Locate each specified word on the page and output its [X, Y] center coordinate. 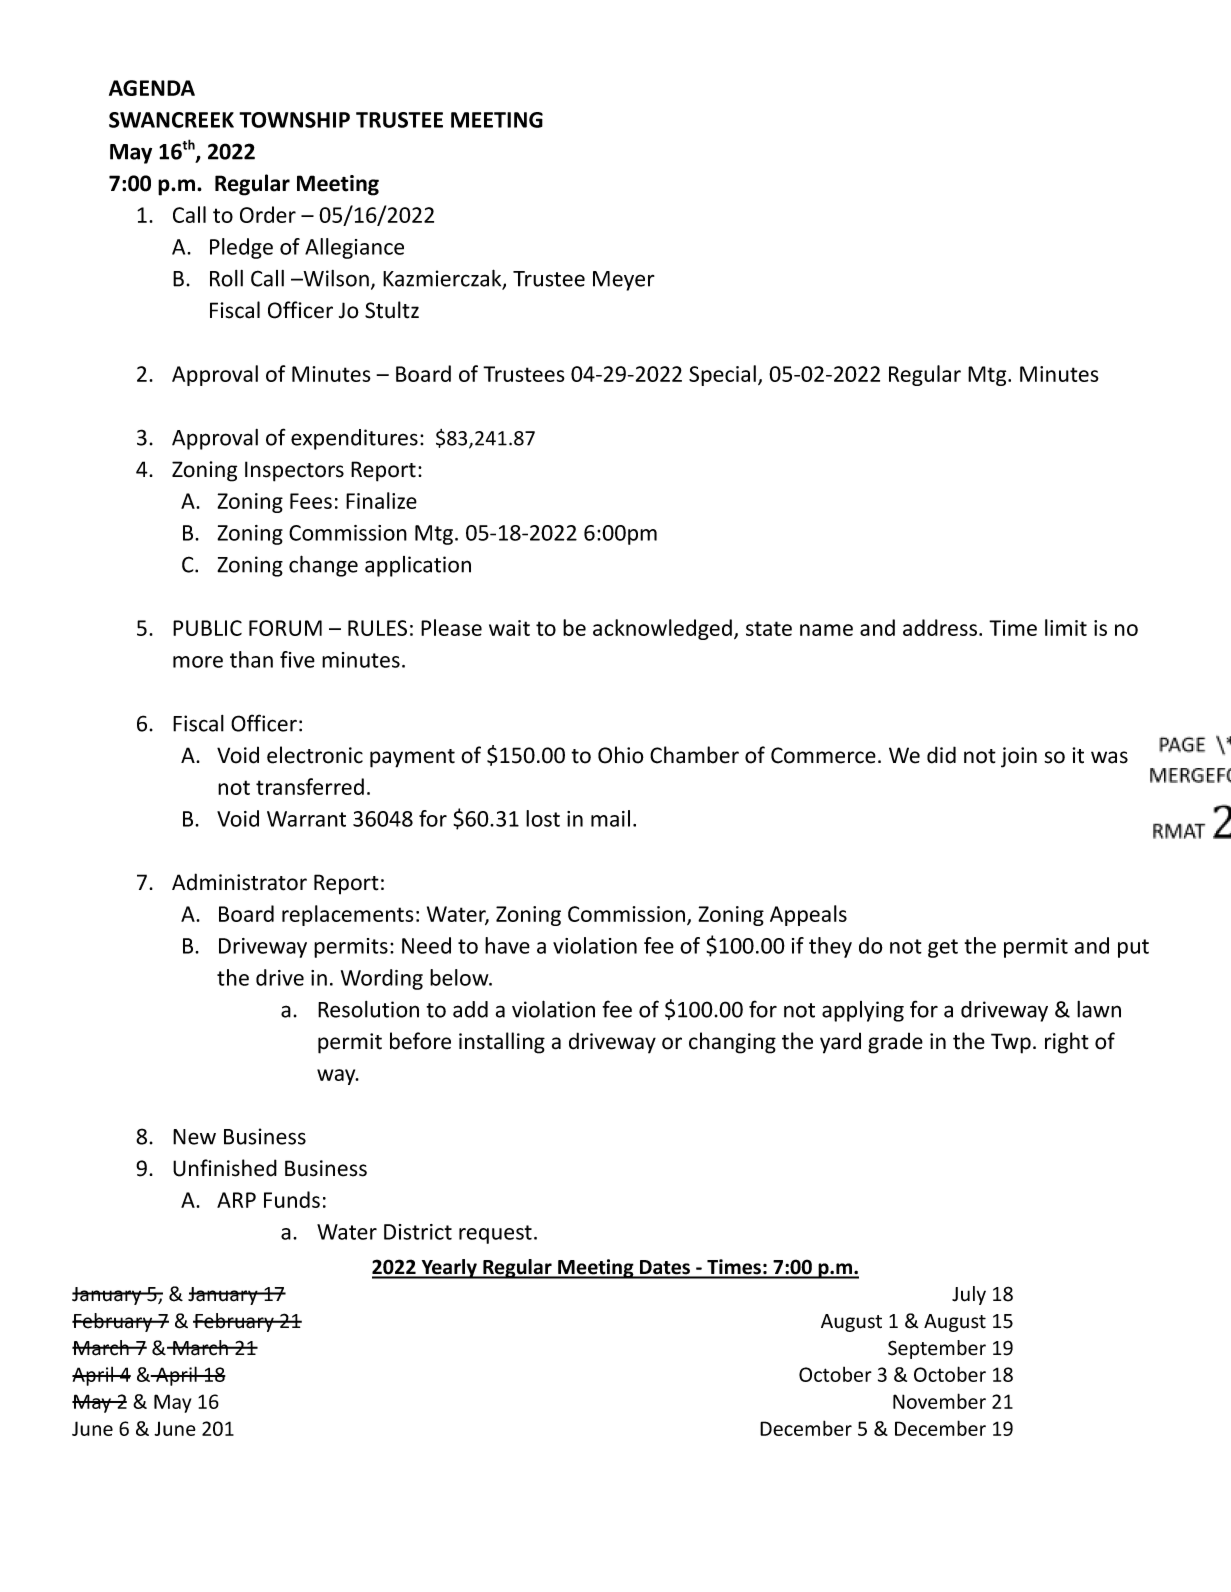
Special [722, 375]
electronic [315, 755]
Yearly [449, 1269]
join [1019, 757]
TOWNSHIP [294, 120]
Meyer [624, 281]
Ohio [621, 755]
